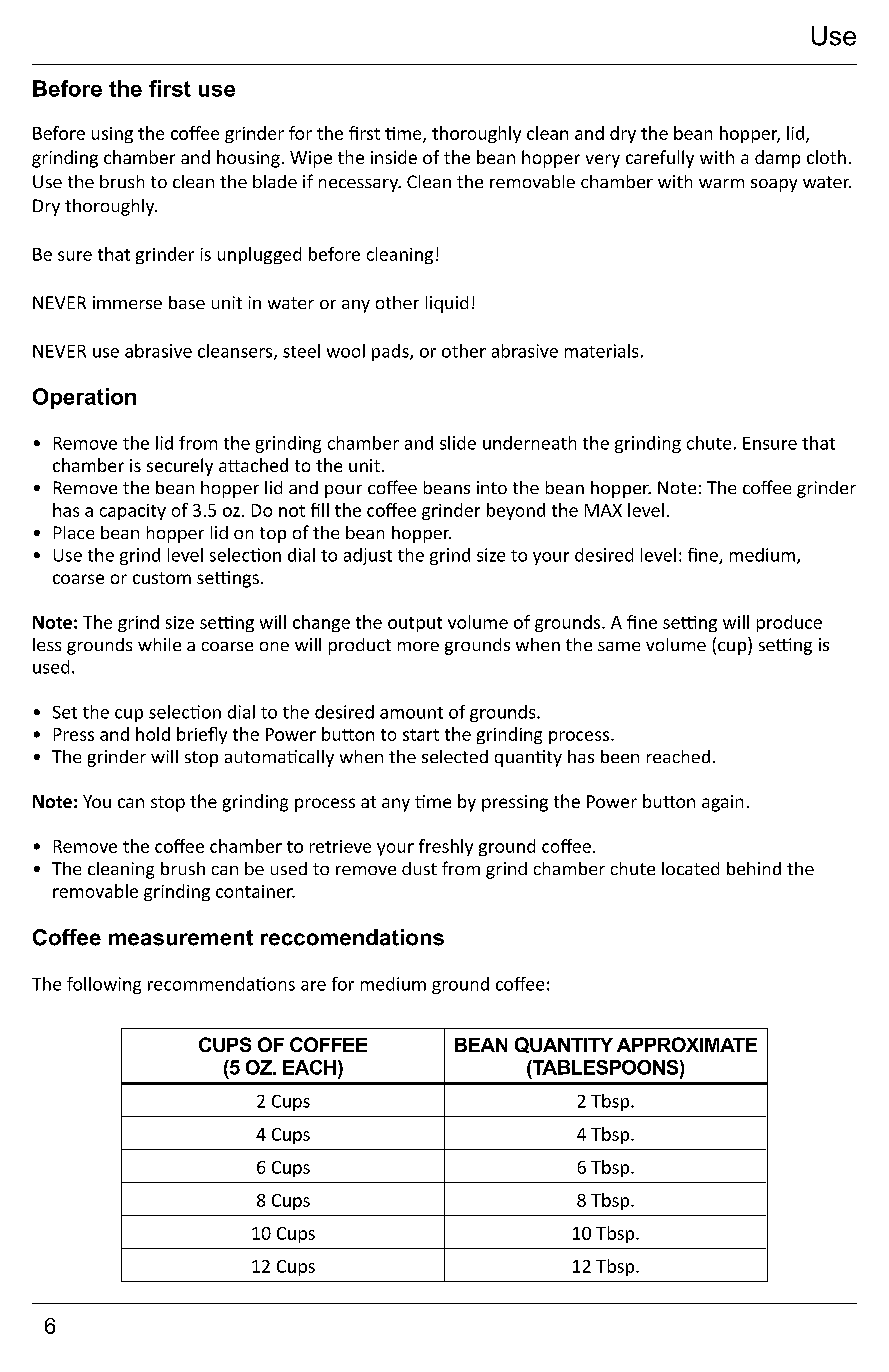 The width and height of the screenshot is (889, 1372). Describe the element at coordinates (394, 157) in the screenshot. I see `inside` at that location.
